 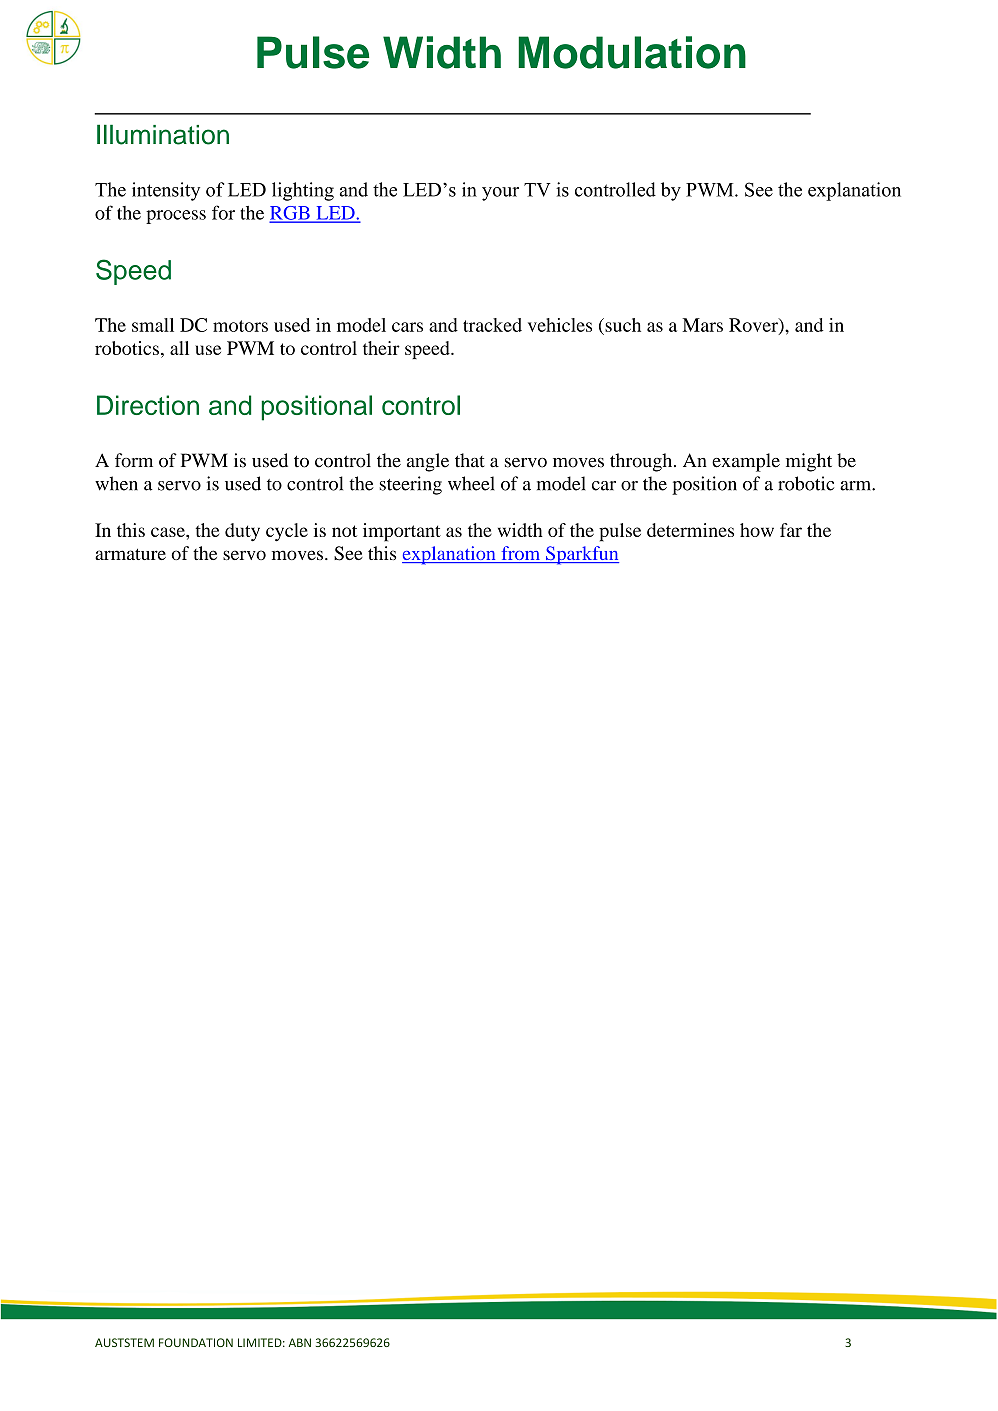 What do you see at coordinates (632, 52) in the screenshot?
I see `Modulation` at bounding box center [632, 52].
